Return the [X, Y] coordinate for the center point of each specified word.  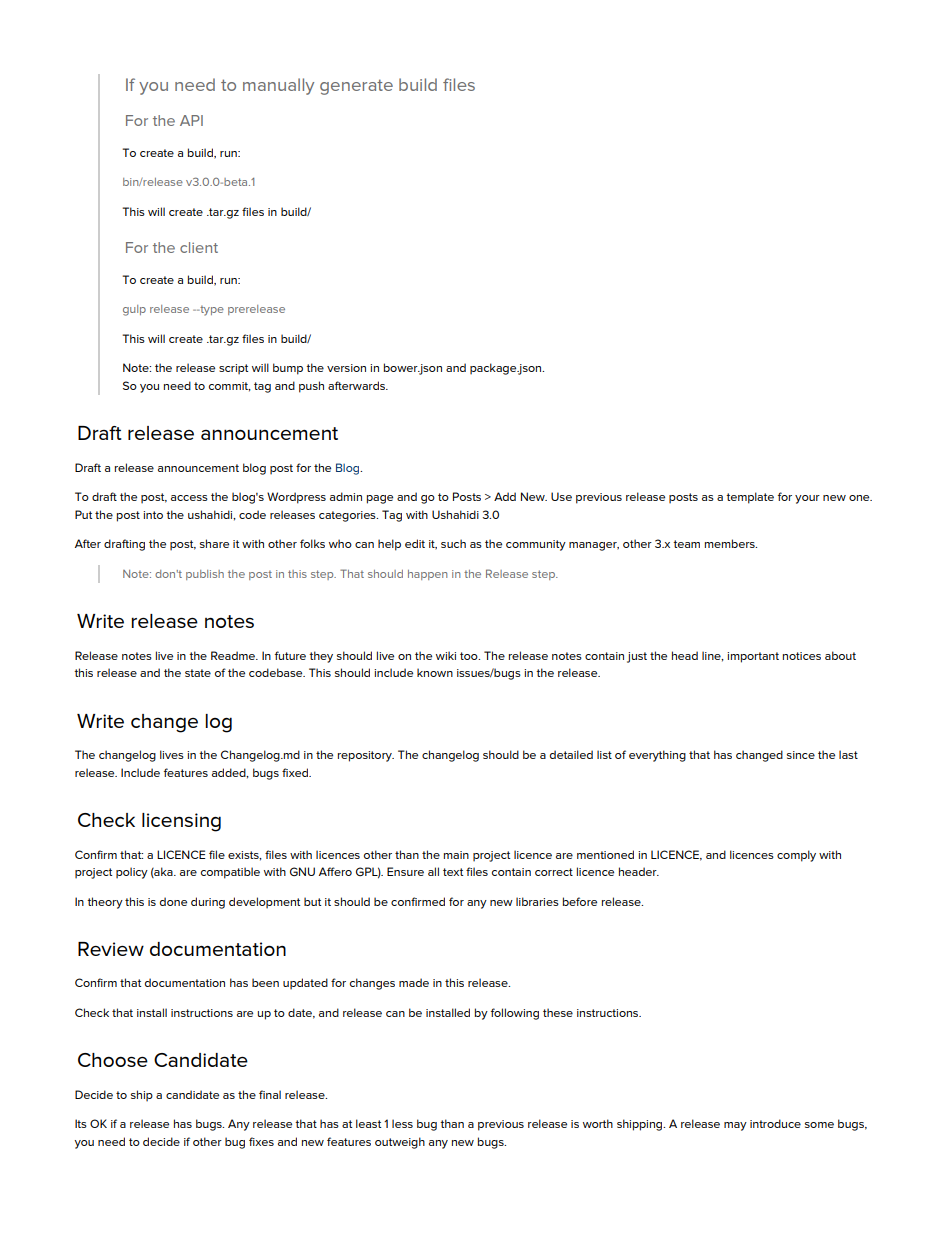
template [750, 498]
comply [796, 856]
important [753, 657]
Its [81, 1123]
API [191, 120]
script [233, 369]
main [456, 855]
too [470, 656]
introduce [775, 1123]
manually [278, 86]
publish [205, 575]
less [402, 1123]
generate [356, 87]
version [346, 368]
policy [132, 873]
